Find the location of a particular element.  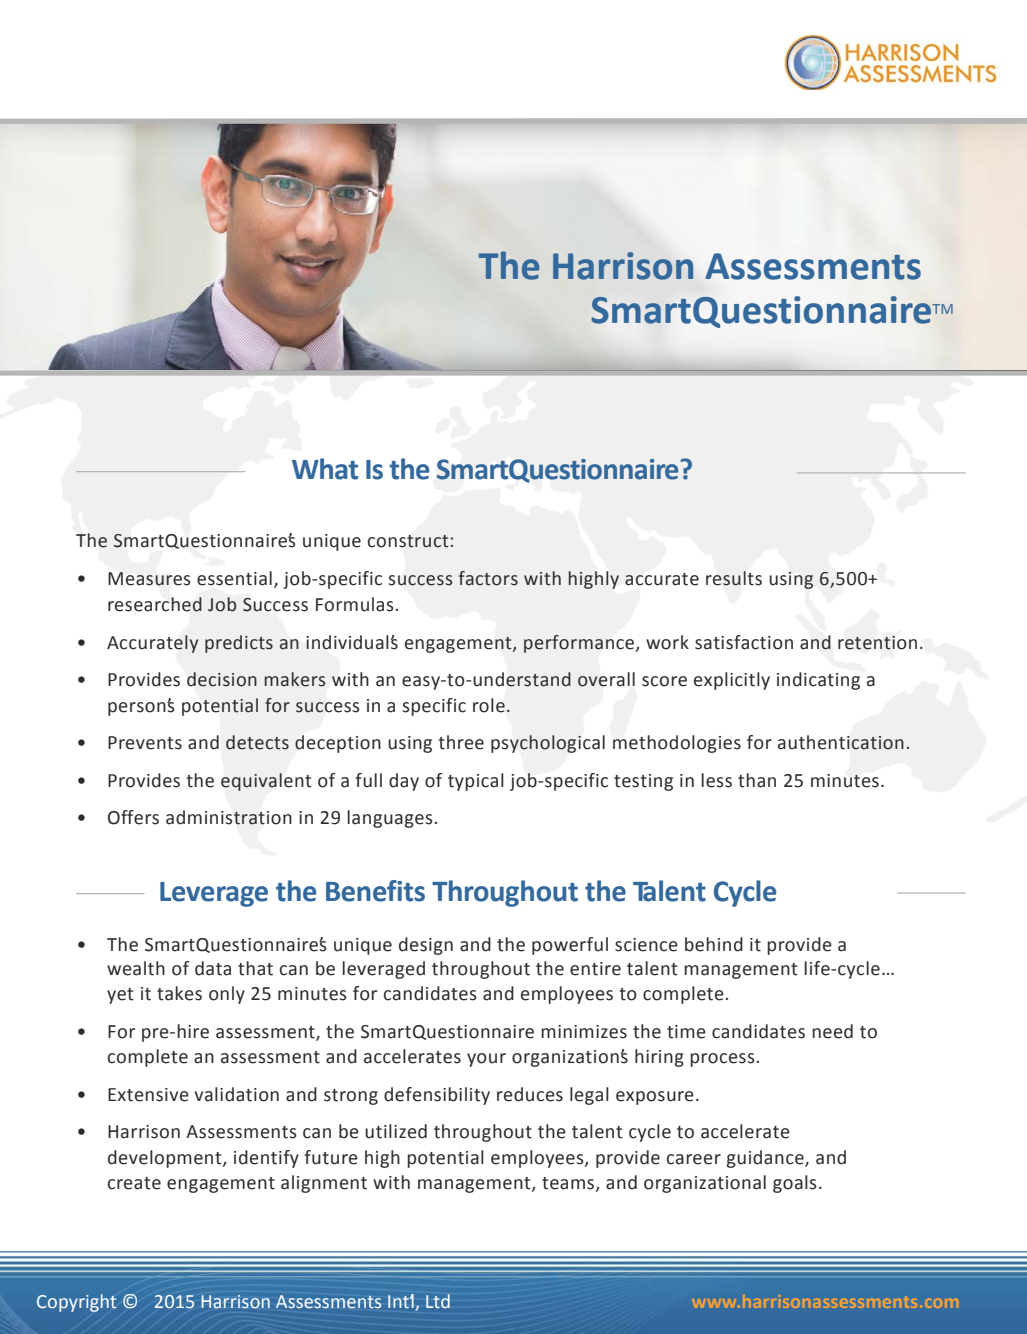

Offers is located at coordinates (133, 817).
